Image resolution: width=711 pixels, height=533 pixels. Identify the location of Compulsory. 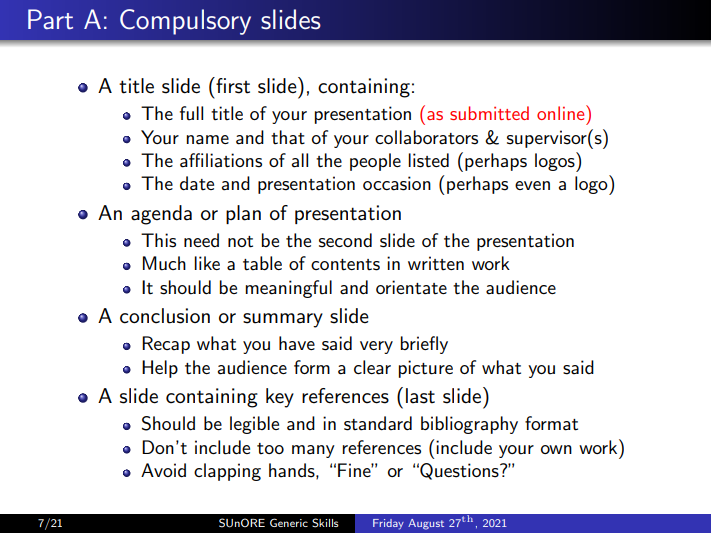
(185, 22).
